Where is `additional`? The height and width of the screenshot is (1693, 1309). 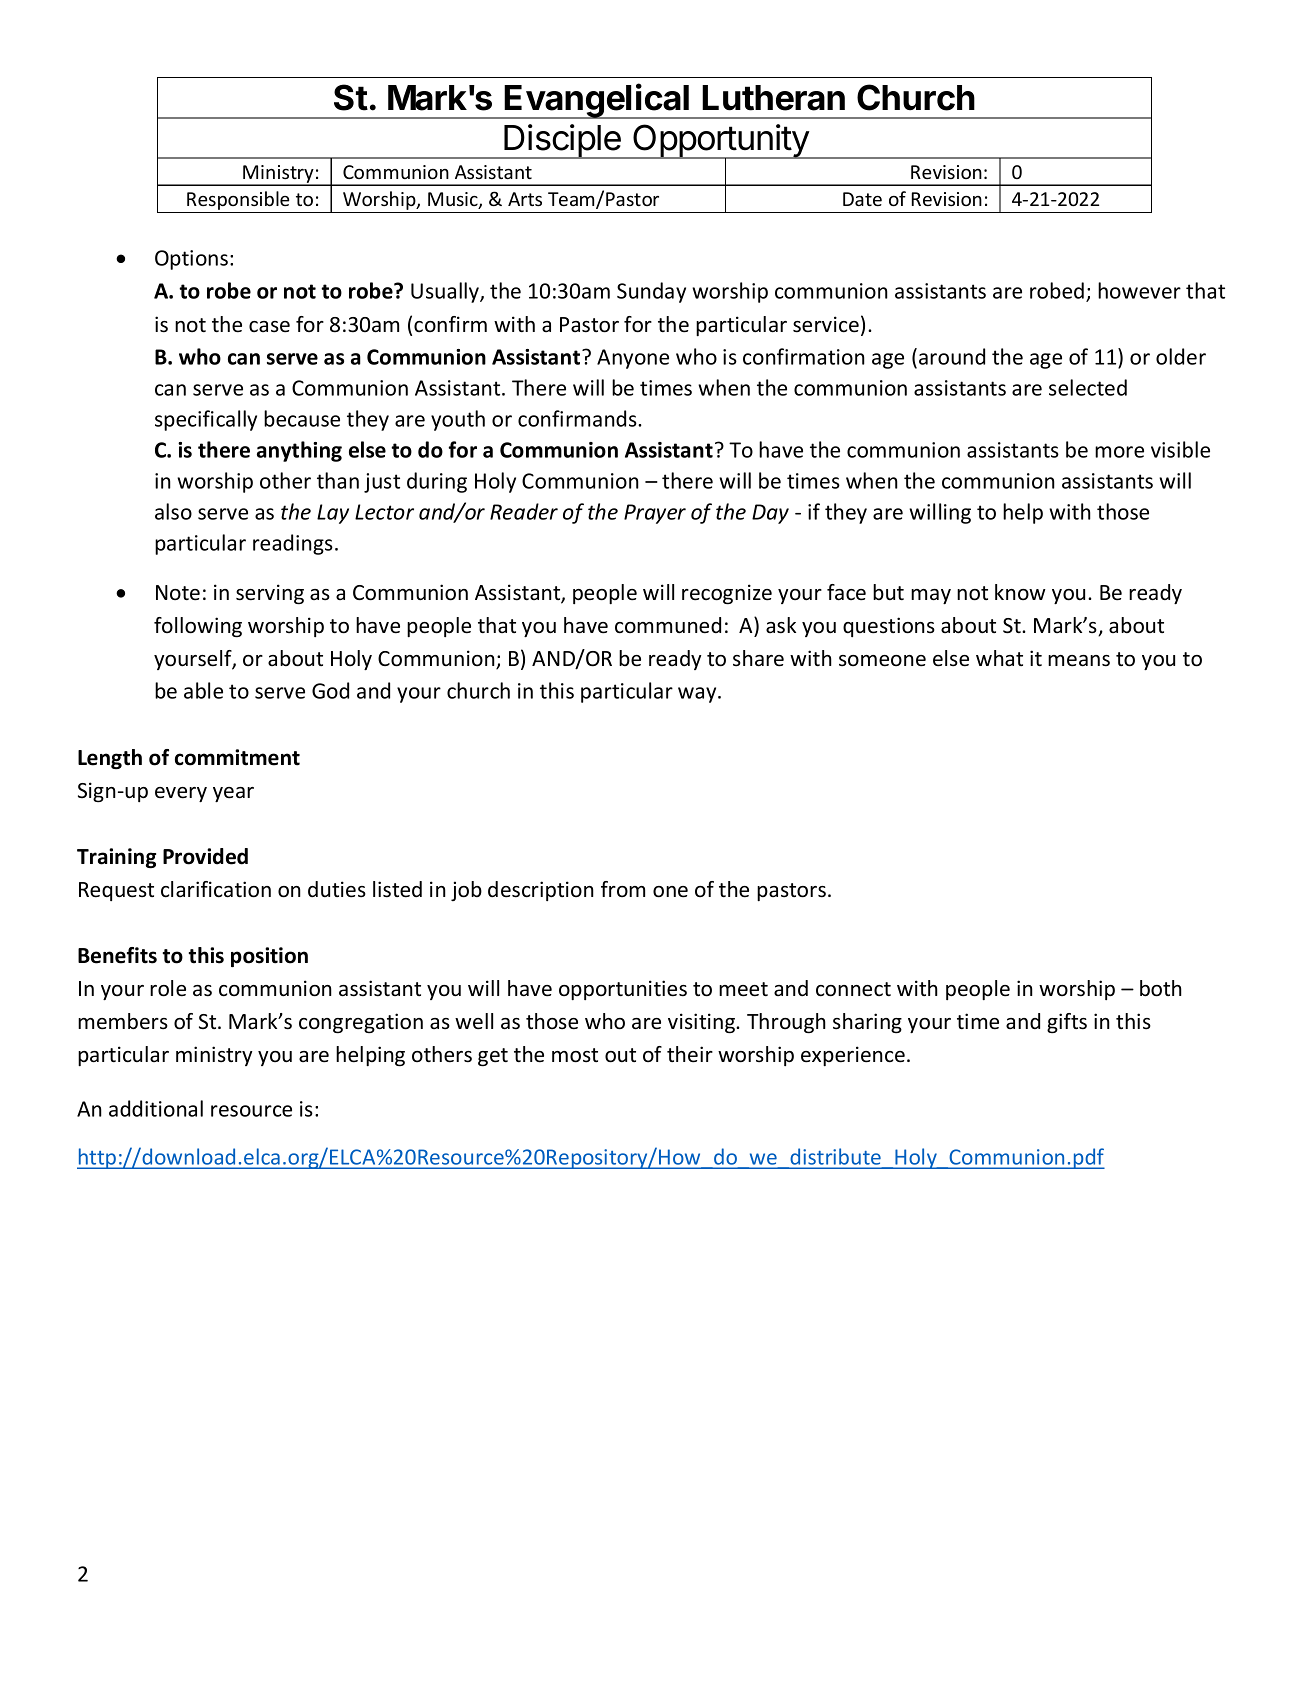 additional is located at coordinates (156, 1108).
